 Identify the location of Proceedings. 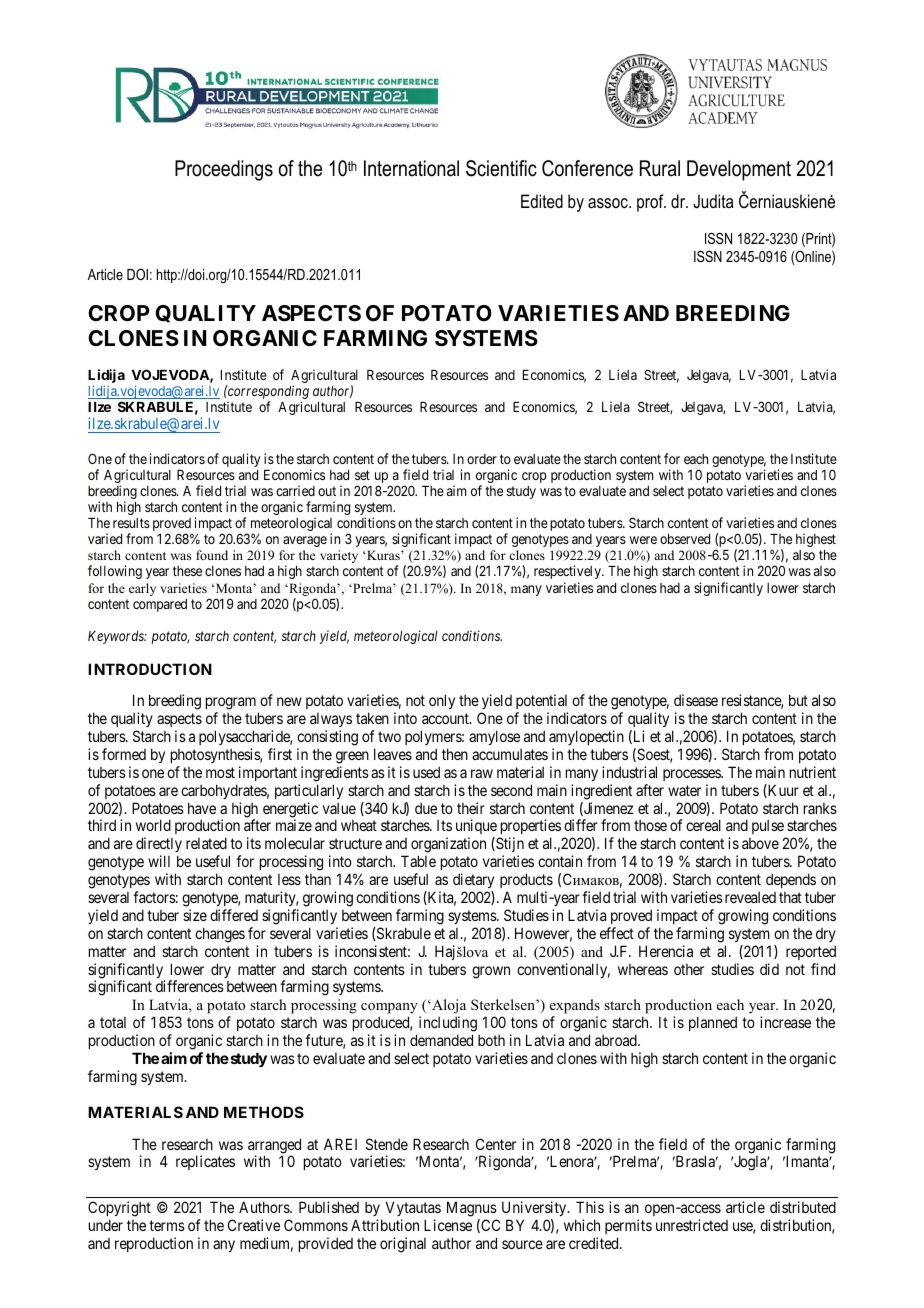
(224, 170).
